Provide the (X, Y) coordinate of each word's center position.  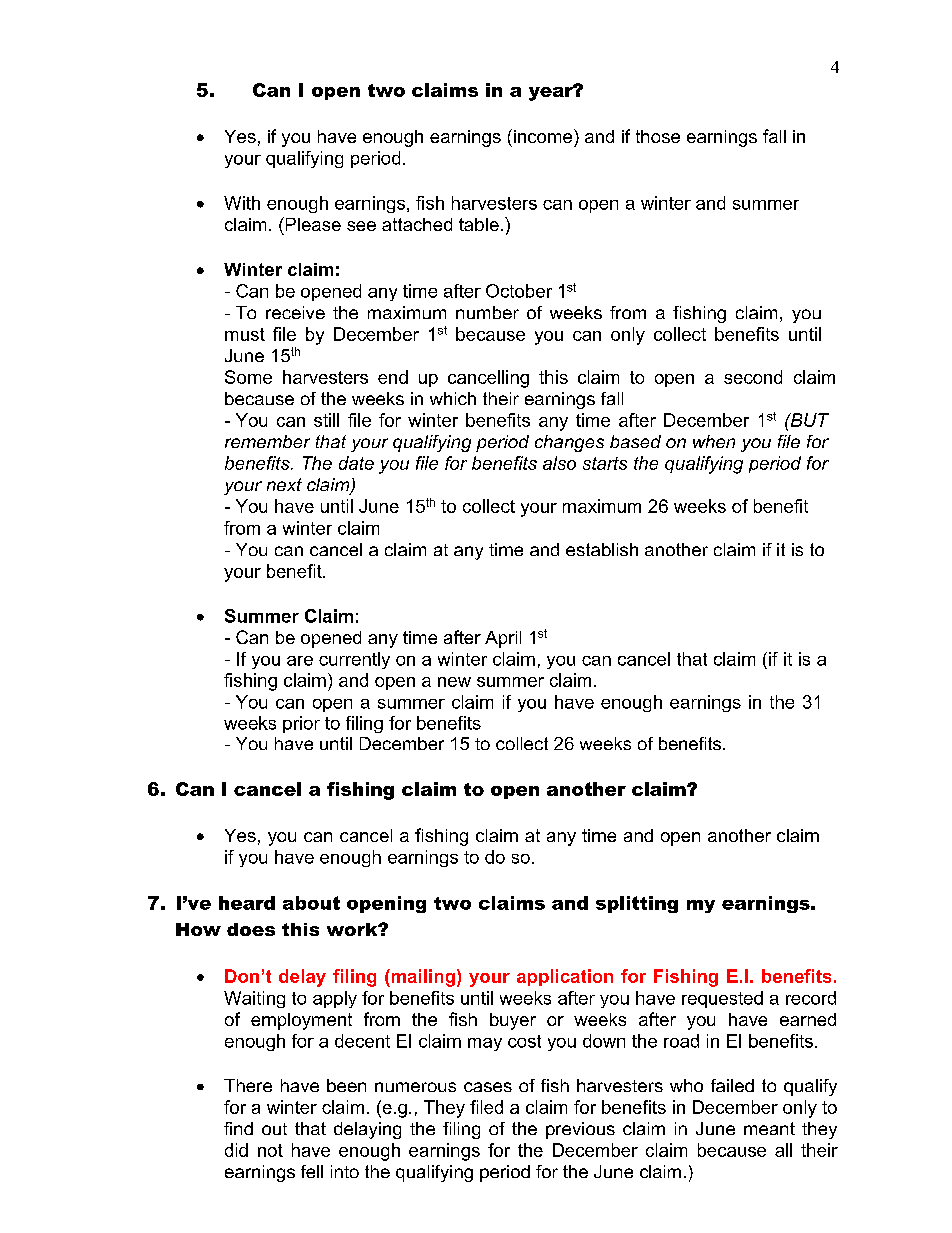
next (284, 484)
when (714, 441)
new (454, 682)
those (658, 136)
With (242, 203)
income (544, 136)
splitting (637, 904)
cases (488, 1087)
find (238, 1128)
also (559, 463)
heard (247, 903)
